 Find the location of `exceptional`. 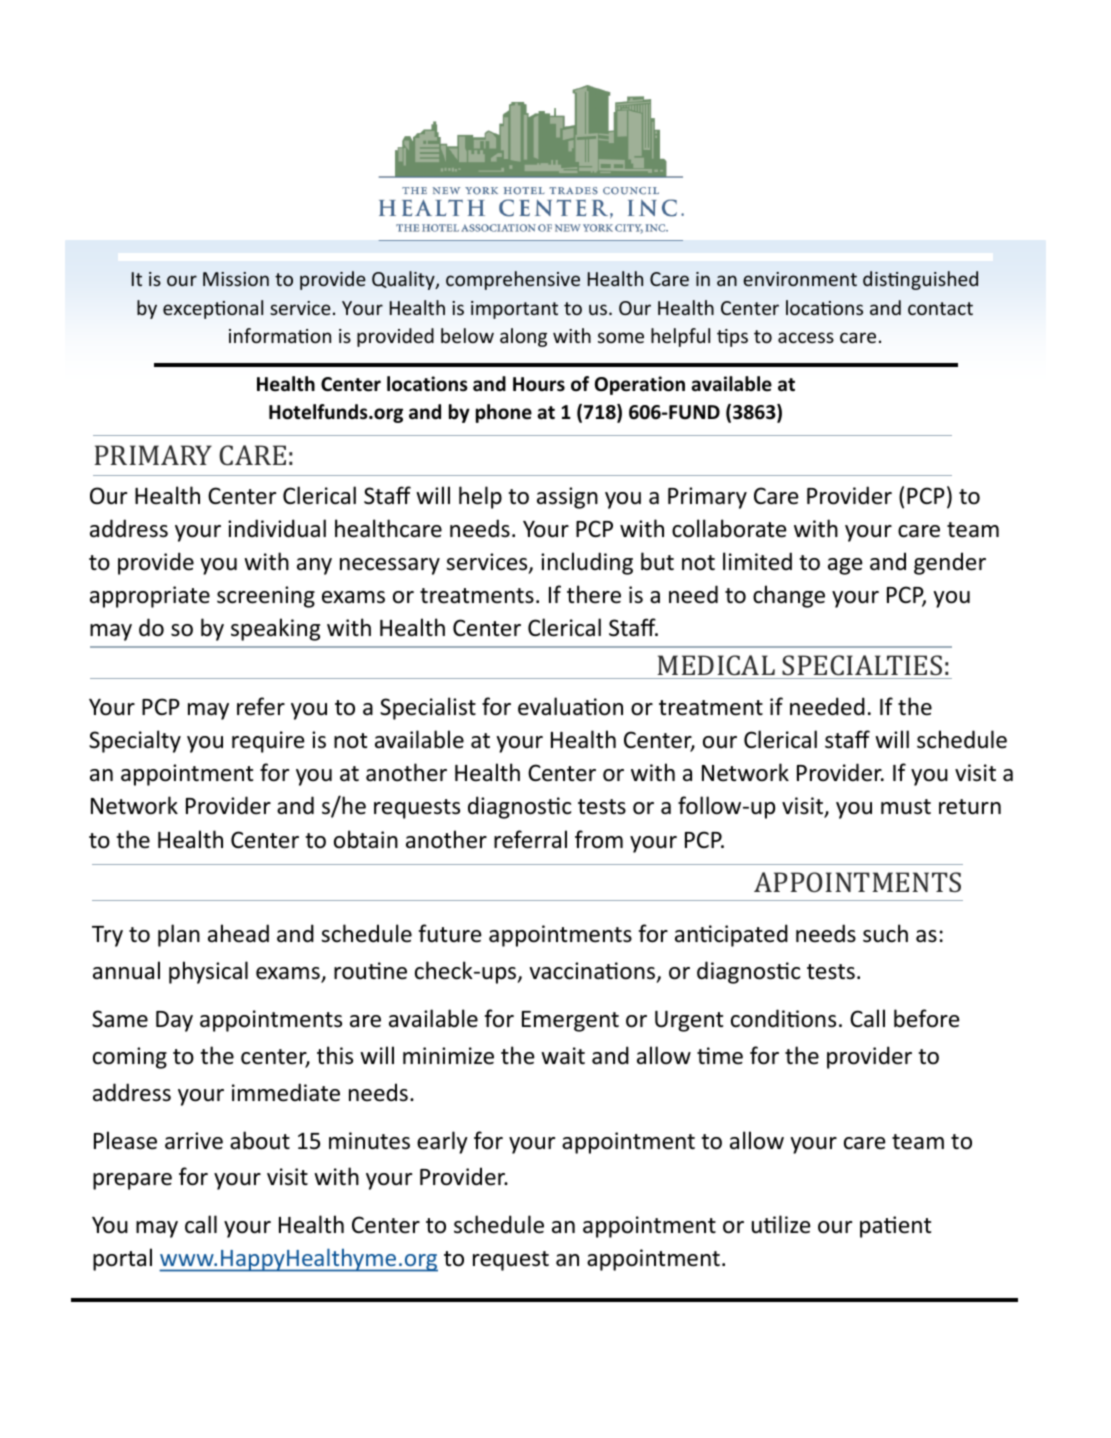

exceptional is located at coordinates (213, 309).
